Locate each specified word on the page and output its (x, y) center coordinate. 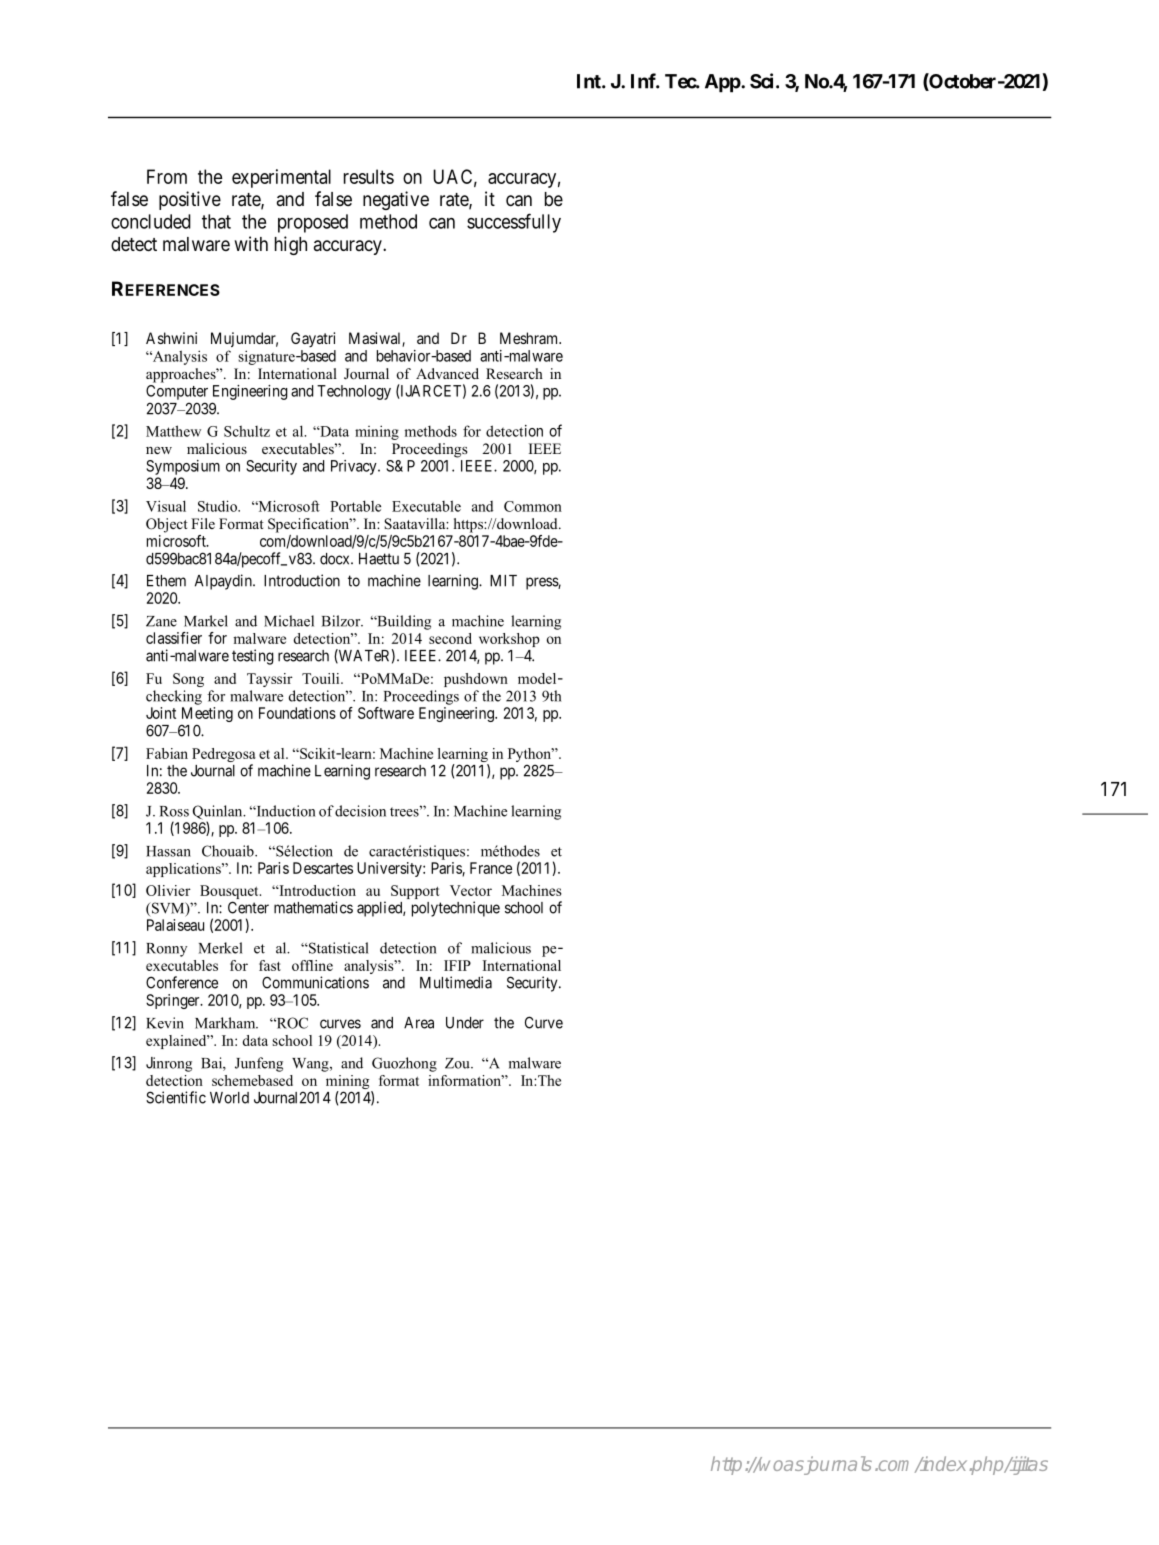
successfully (514, 223)
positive (190, 200)
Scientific (176, 1097)
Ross (174, 811)
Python (531, 756)
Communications (315, 982)
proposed (313, 223)
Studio (218, 506)
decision (360, 811)
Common (533, 506)
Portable (355, 506)
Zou (458, 1063)
